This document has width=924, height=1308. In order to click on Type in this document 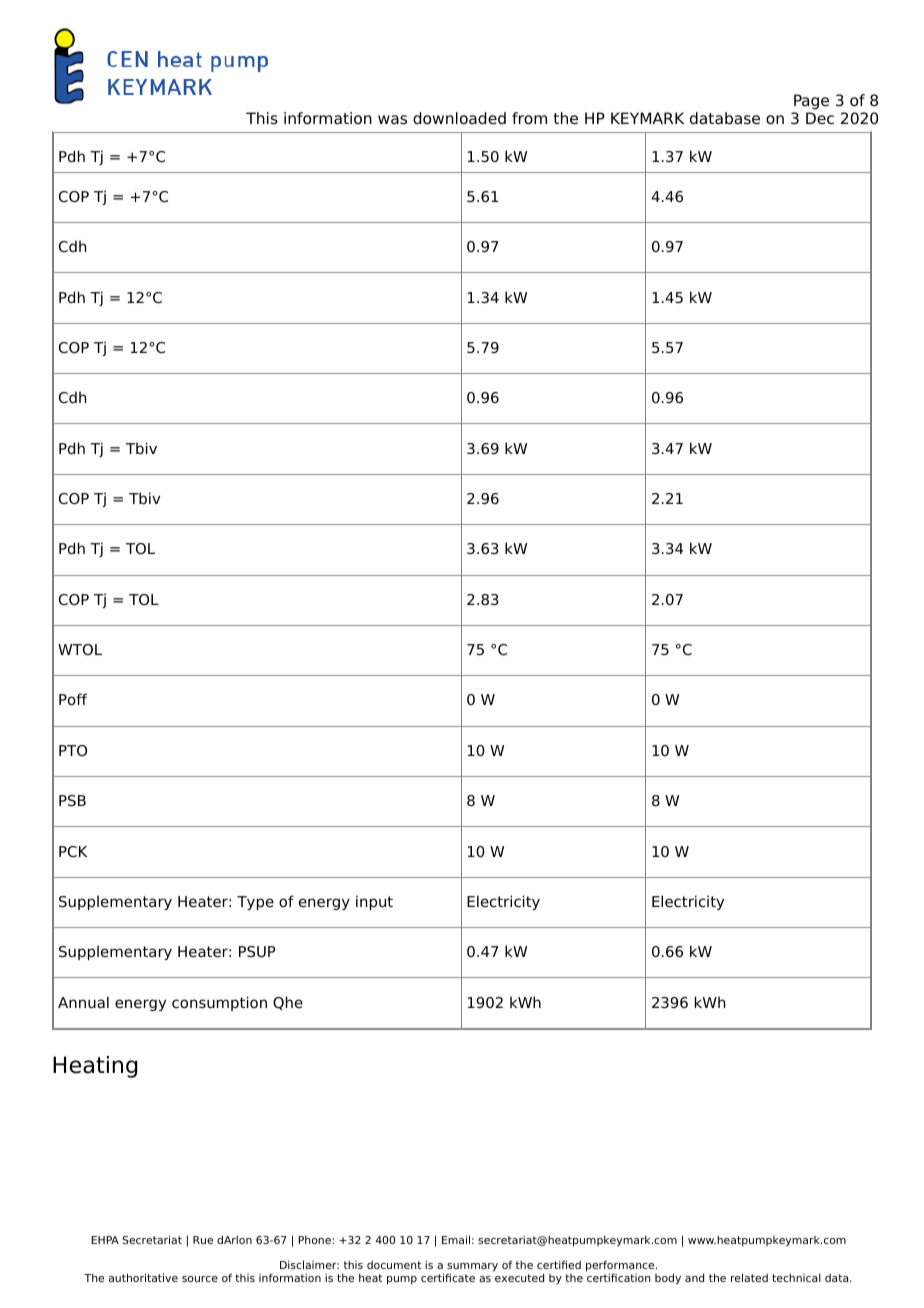, I will do `click(255, 903)`.
